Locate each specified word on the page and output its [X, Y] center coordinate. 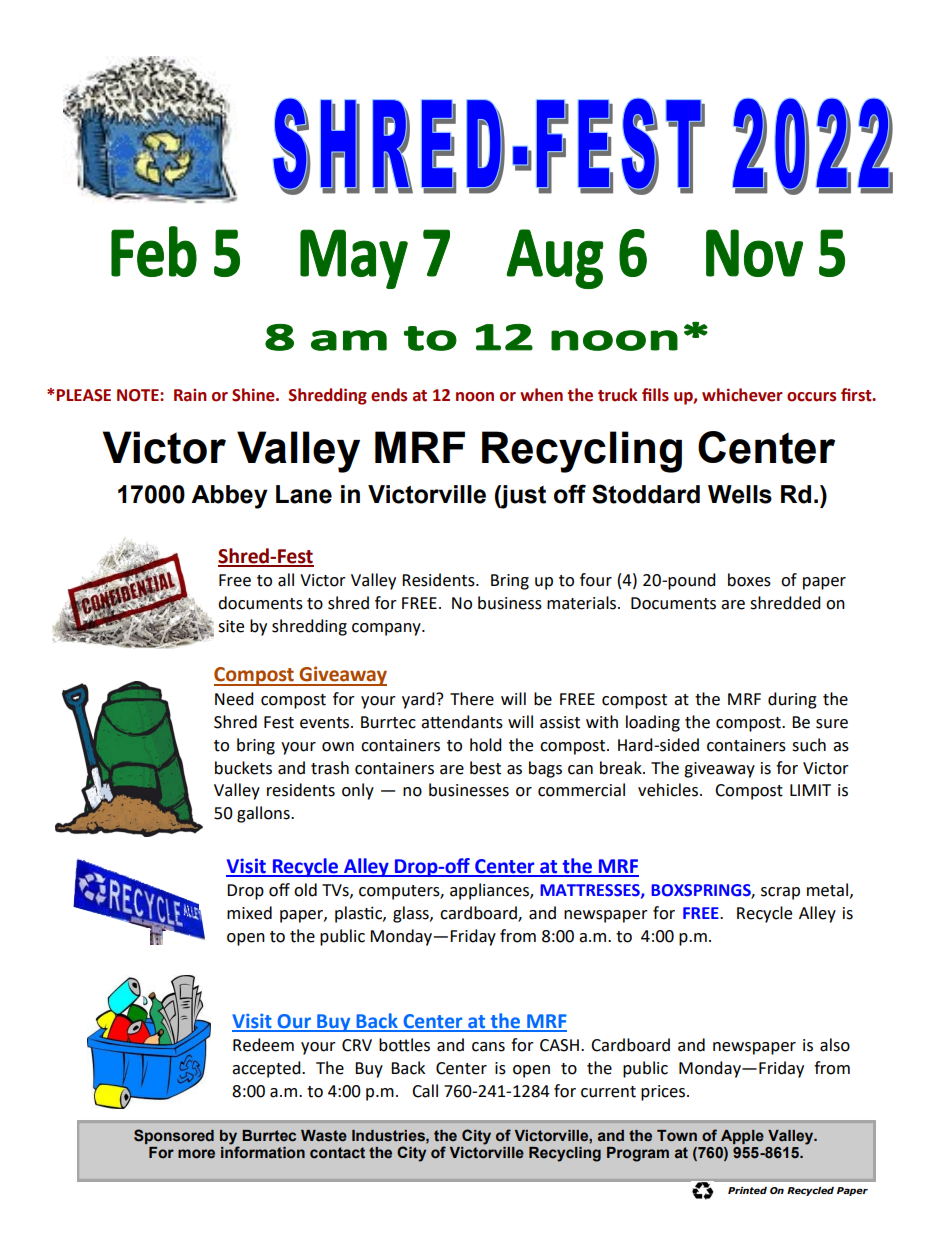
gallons [264, 814]
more [196, 1154]
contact [337, 1153]
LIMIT [810, 790]
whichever [742, 395]
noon [475, 397]
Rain [190, 395]
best [485, 768]
